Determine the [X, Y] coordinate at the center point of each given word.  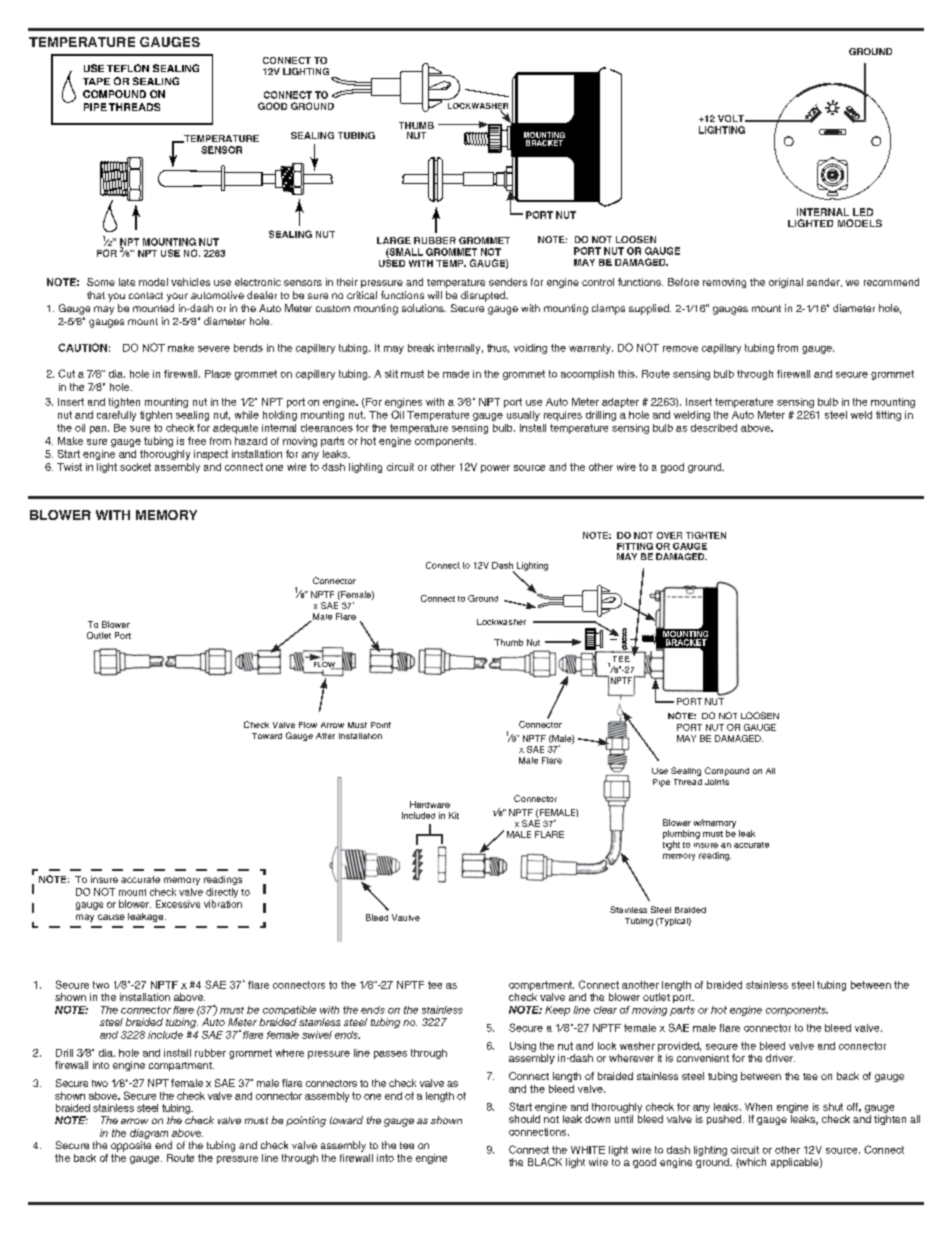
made [456, 374]
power [495, 469]
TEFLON [128, 68]
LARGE [394, 240]
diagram [149, 1135]
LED [863, 212]
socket [135, 467]
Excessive [178, 904]
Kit [454, 815]
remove [680, 349]
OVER [669, 535]
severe [214, 349]
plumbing [681, 834]
